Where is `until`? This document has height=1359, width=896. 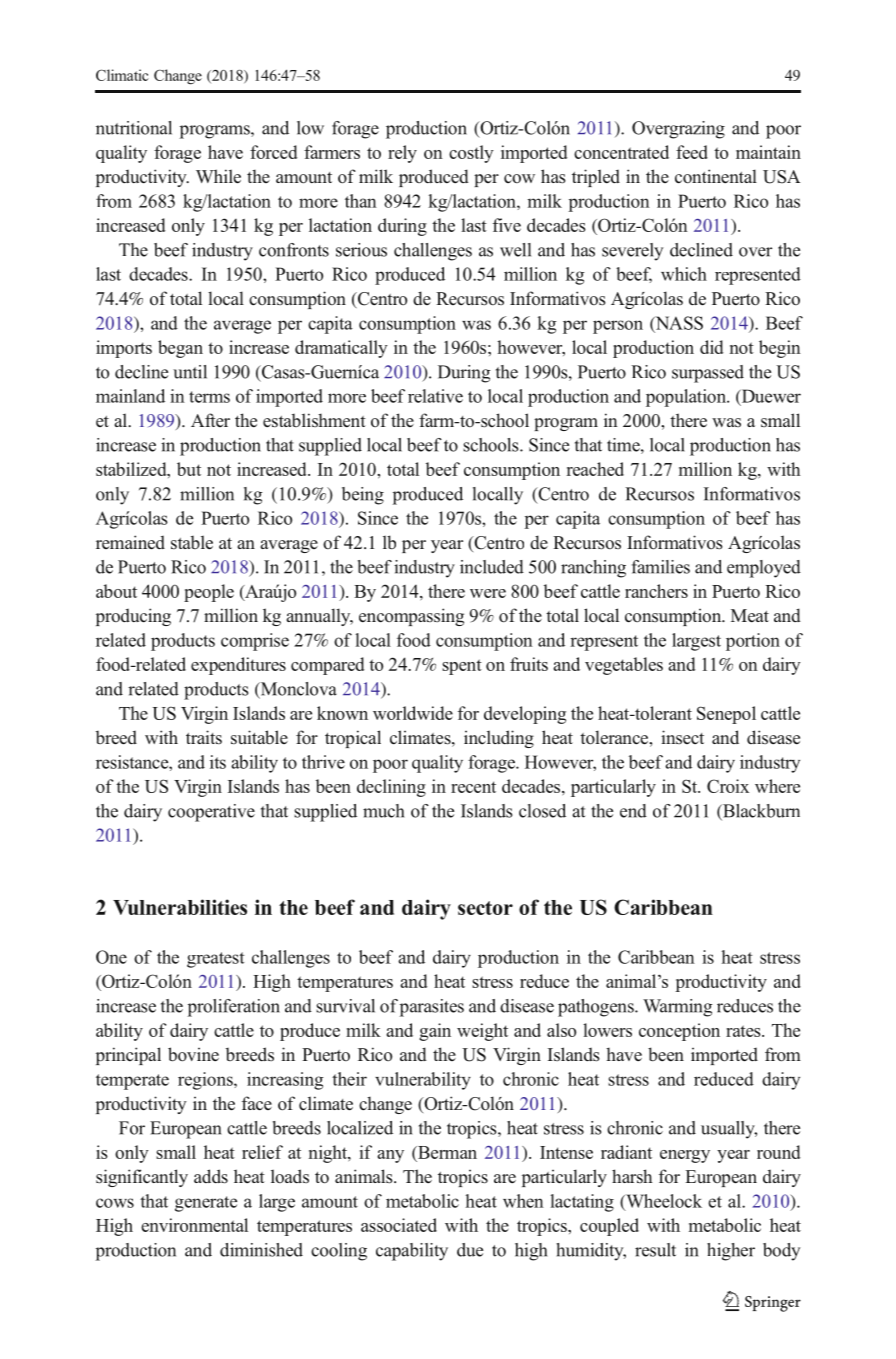 until is located at coordinates (190, 372).
